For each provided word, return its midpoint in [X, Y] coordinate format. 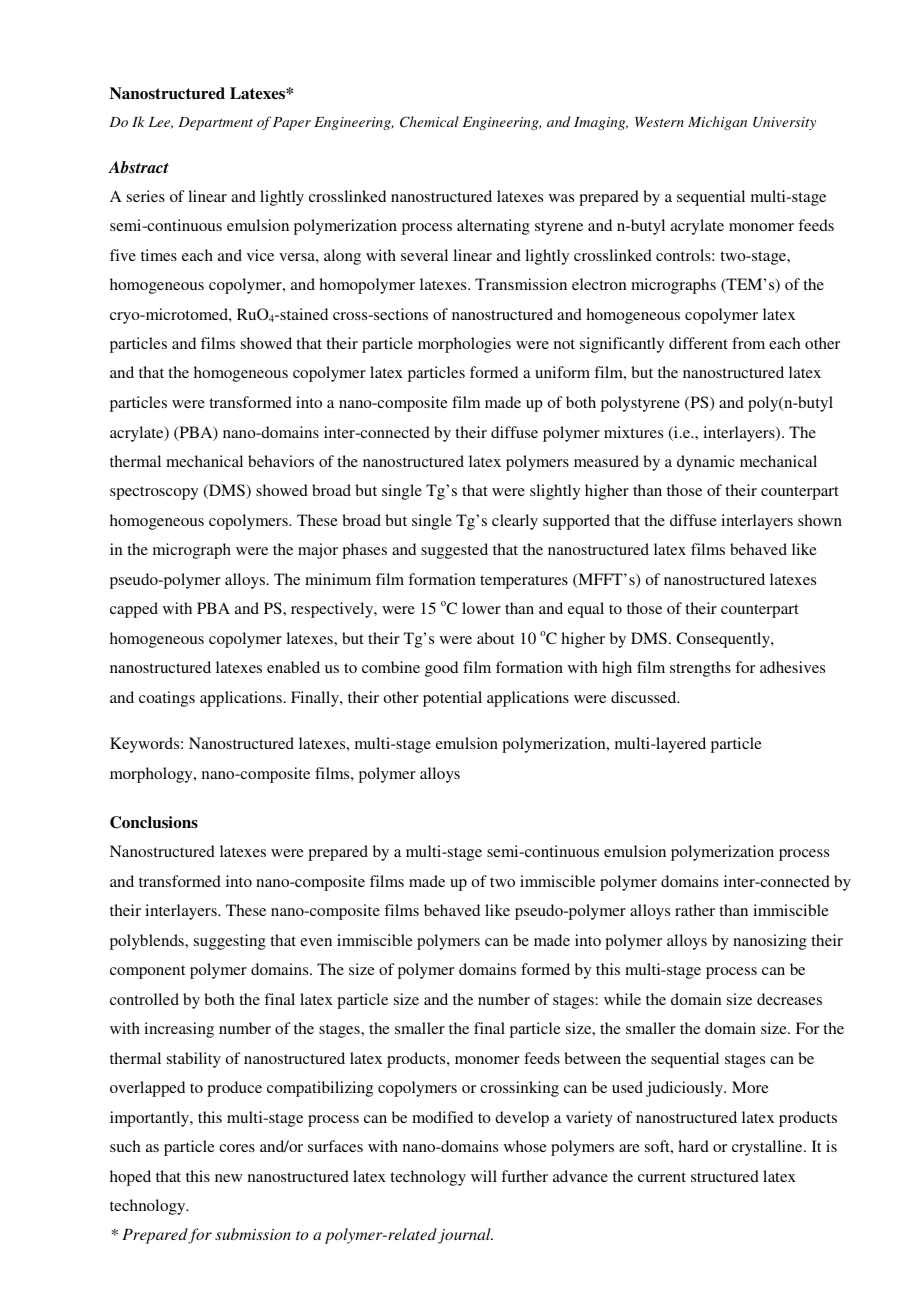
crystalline [768, 1148]
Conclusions [154, 822]
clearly [515, 522]
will [484, 1176]
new [228, 1178]
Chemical [429, 122]
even [316, 942]
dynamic [706, 463]
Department [215, 123]
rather [695, 910]
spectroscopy [154, 493]
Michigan [717, 123]
